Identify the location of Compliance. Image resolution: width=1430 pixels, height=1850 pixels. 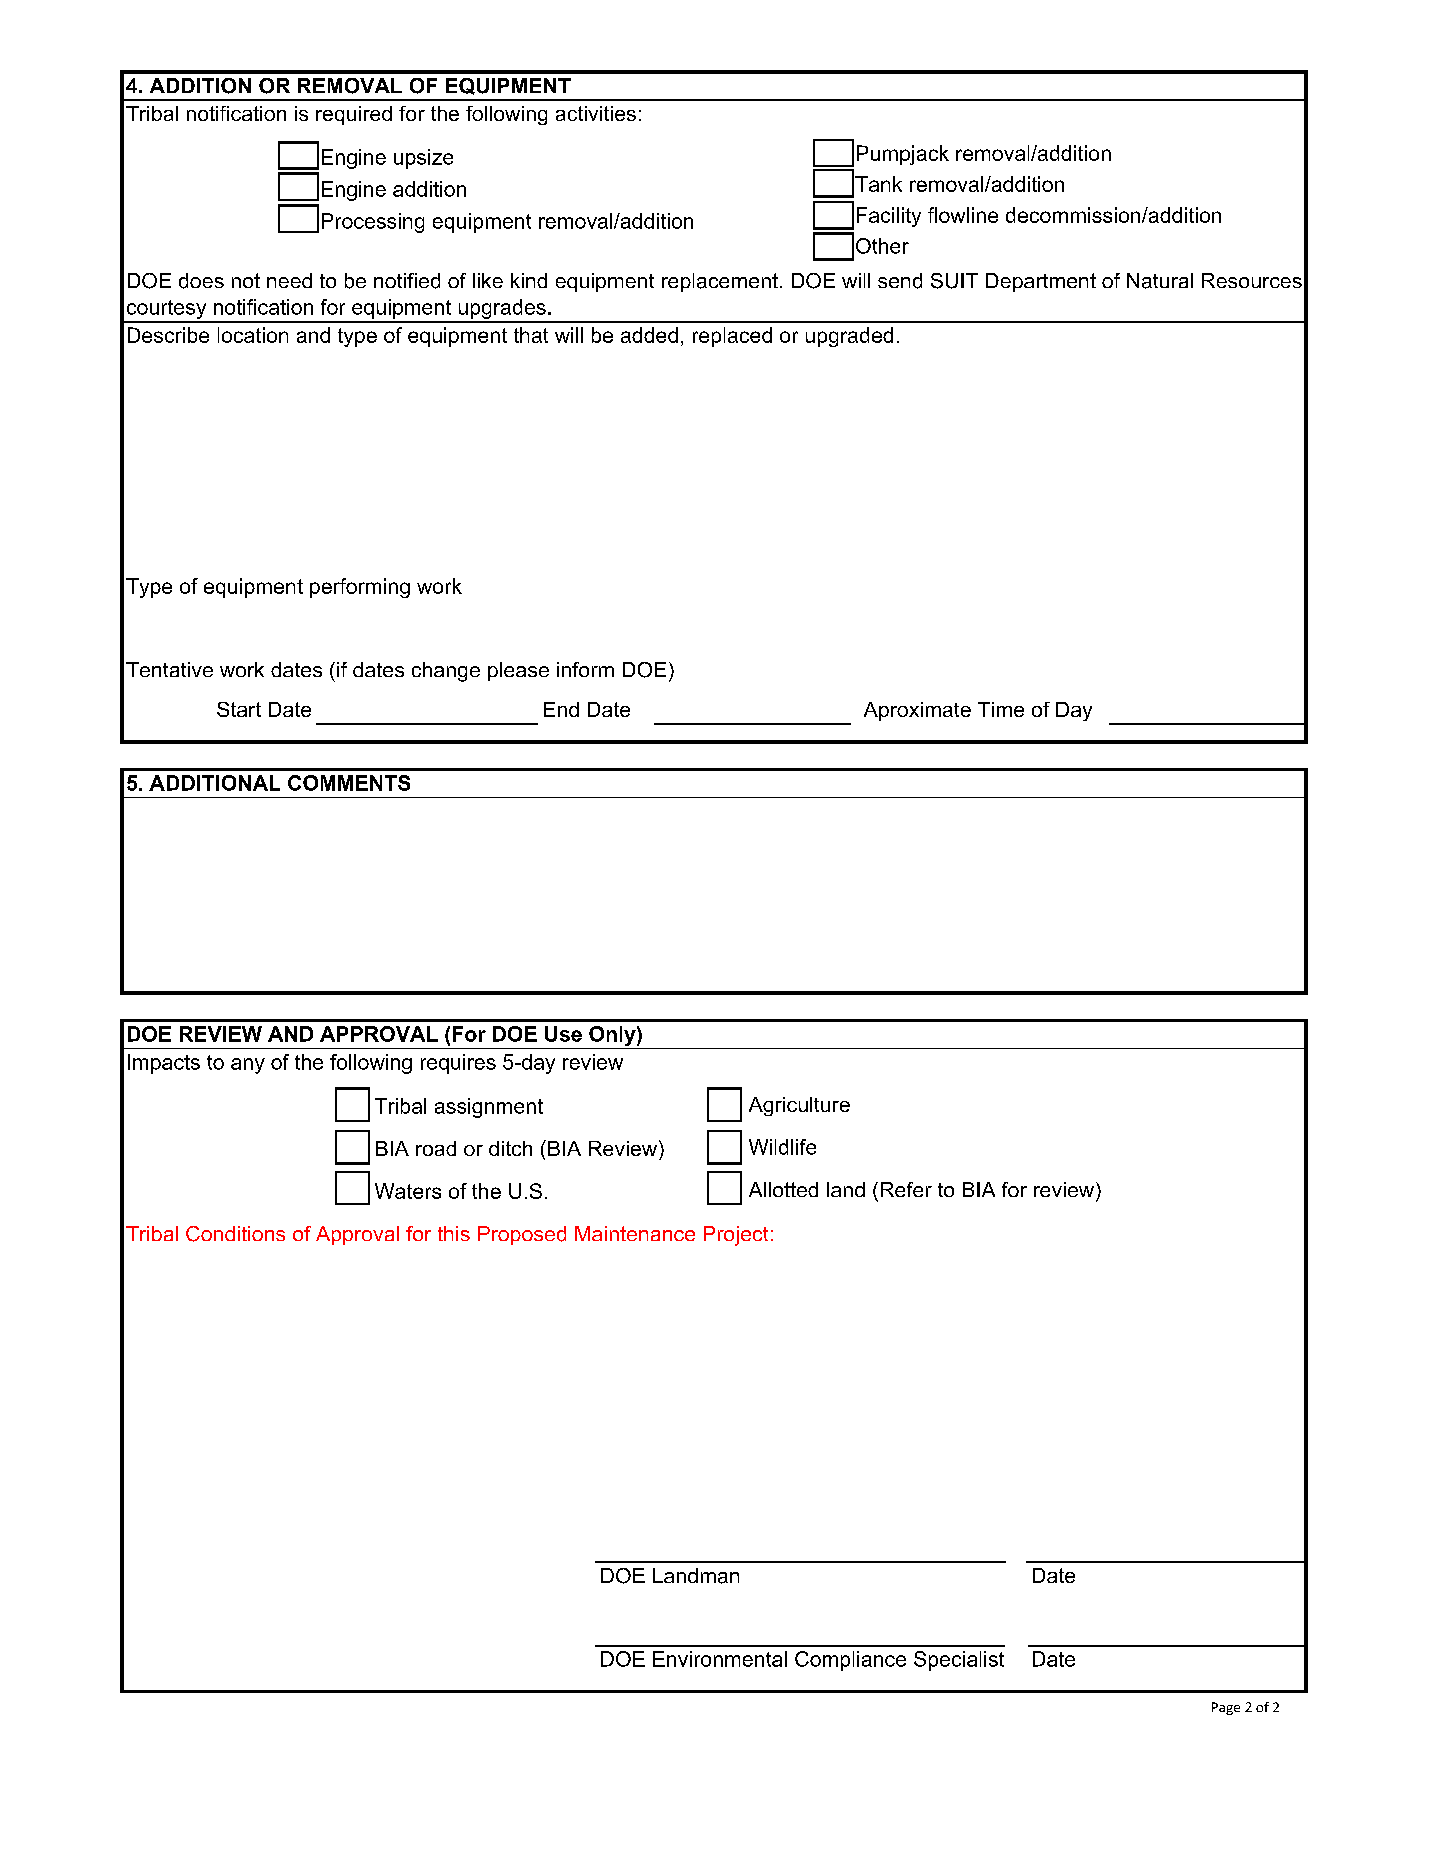
(850, 1661).
